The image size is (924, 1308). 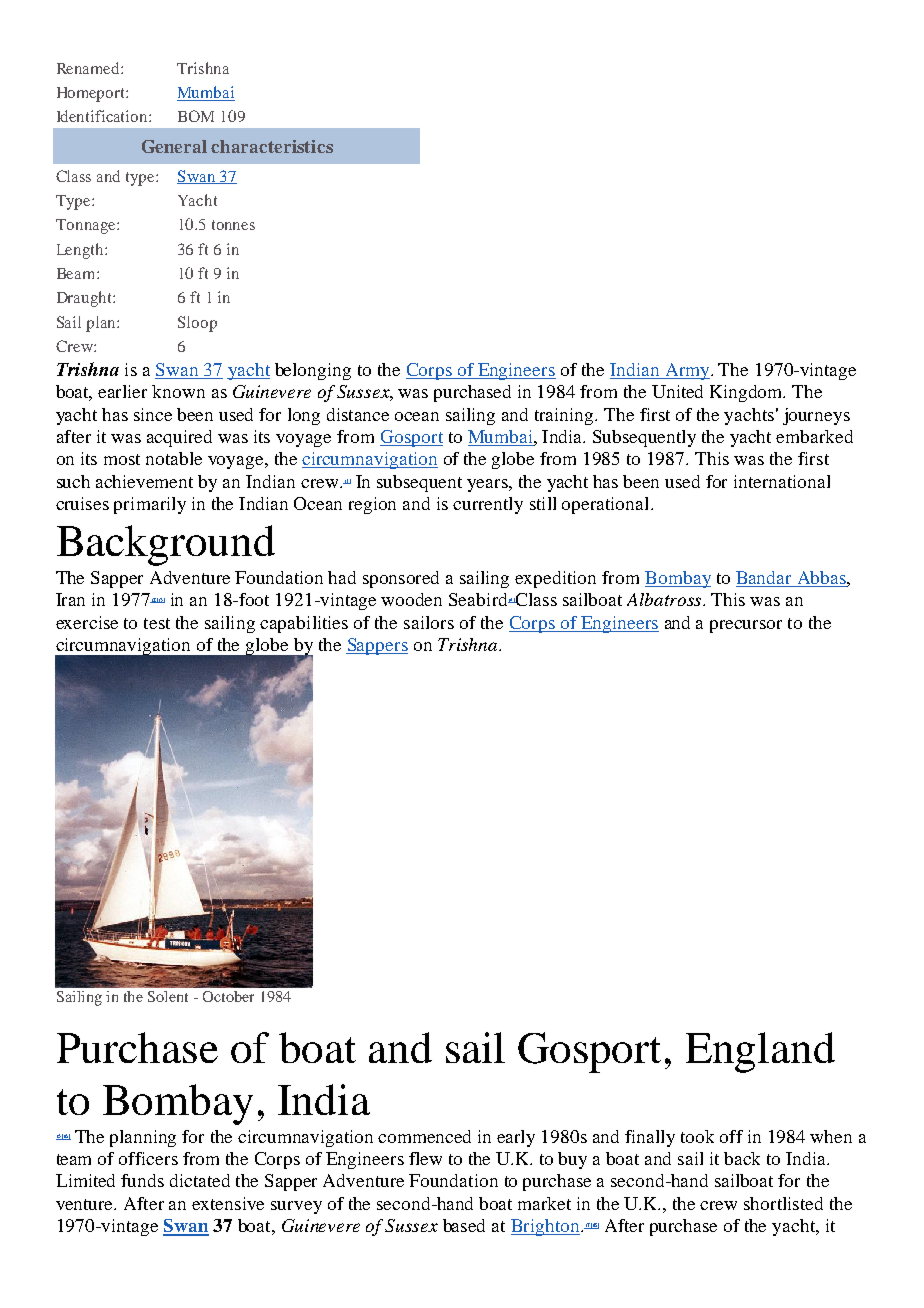 What do you see at coordinates (174, 146) in the document?
I see `General` at bounding box center [174, 146].
